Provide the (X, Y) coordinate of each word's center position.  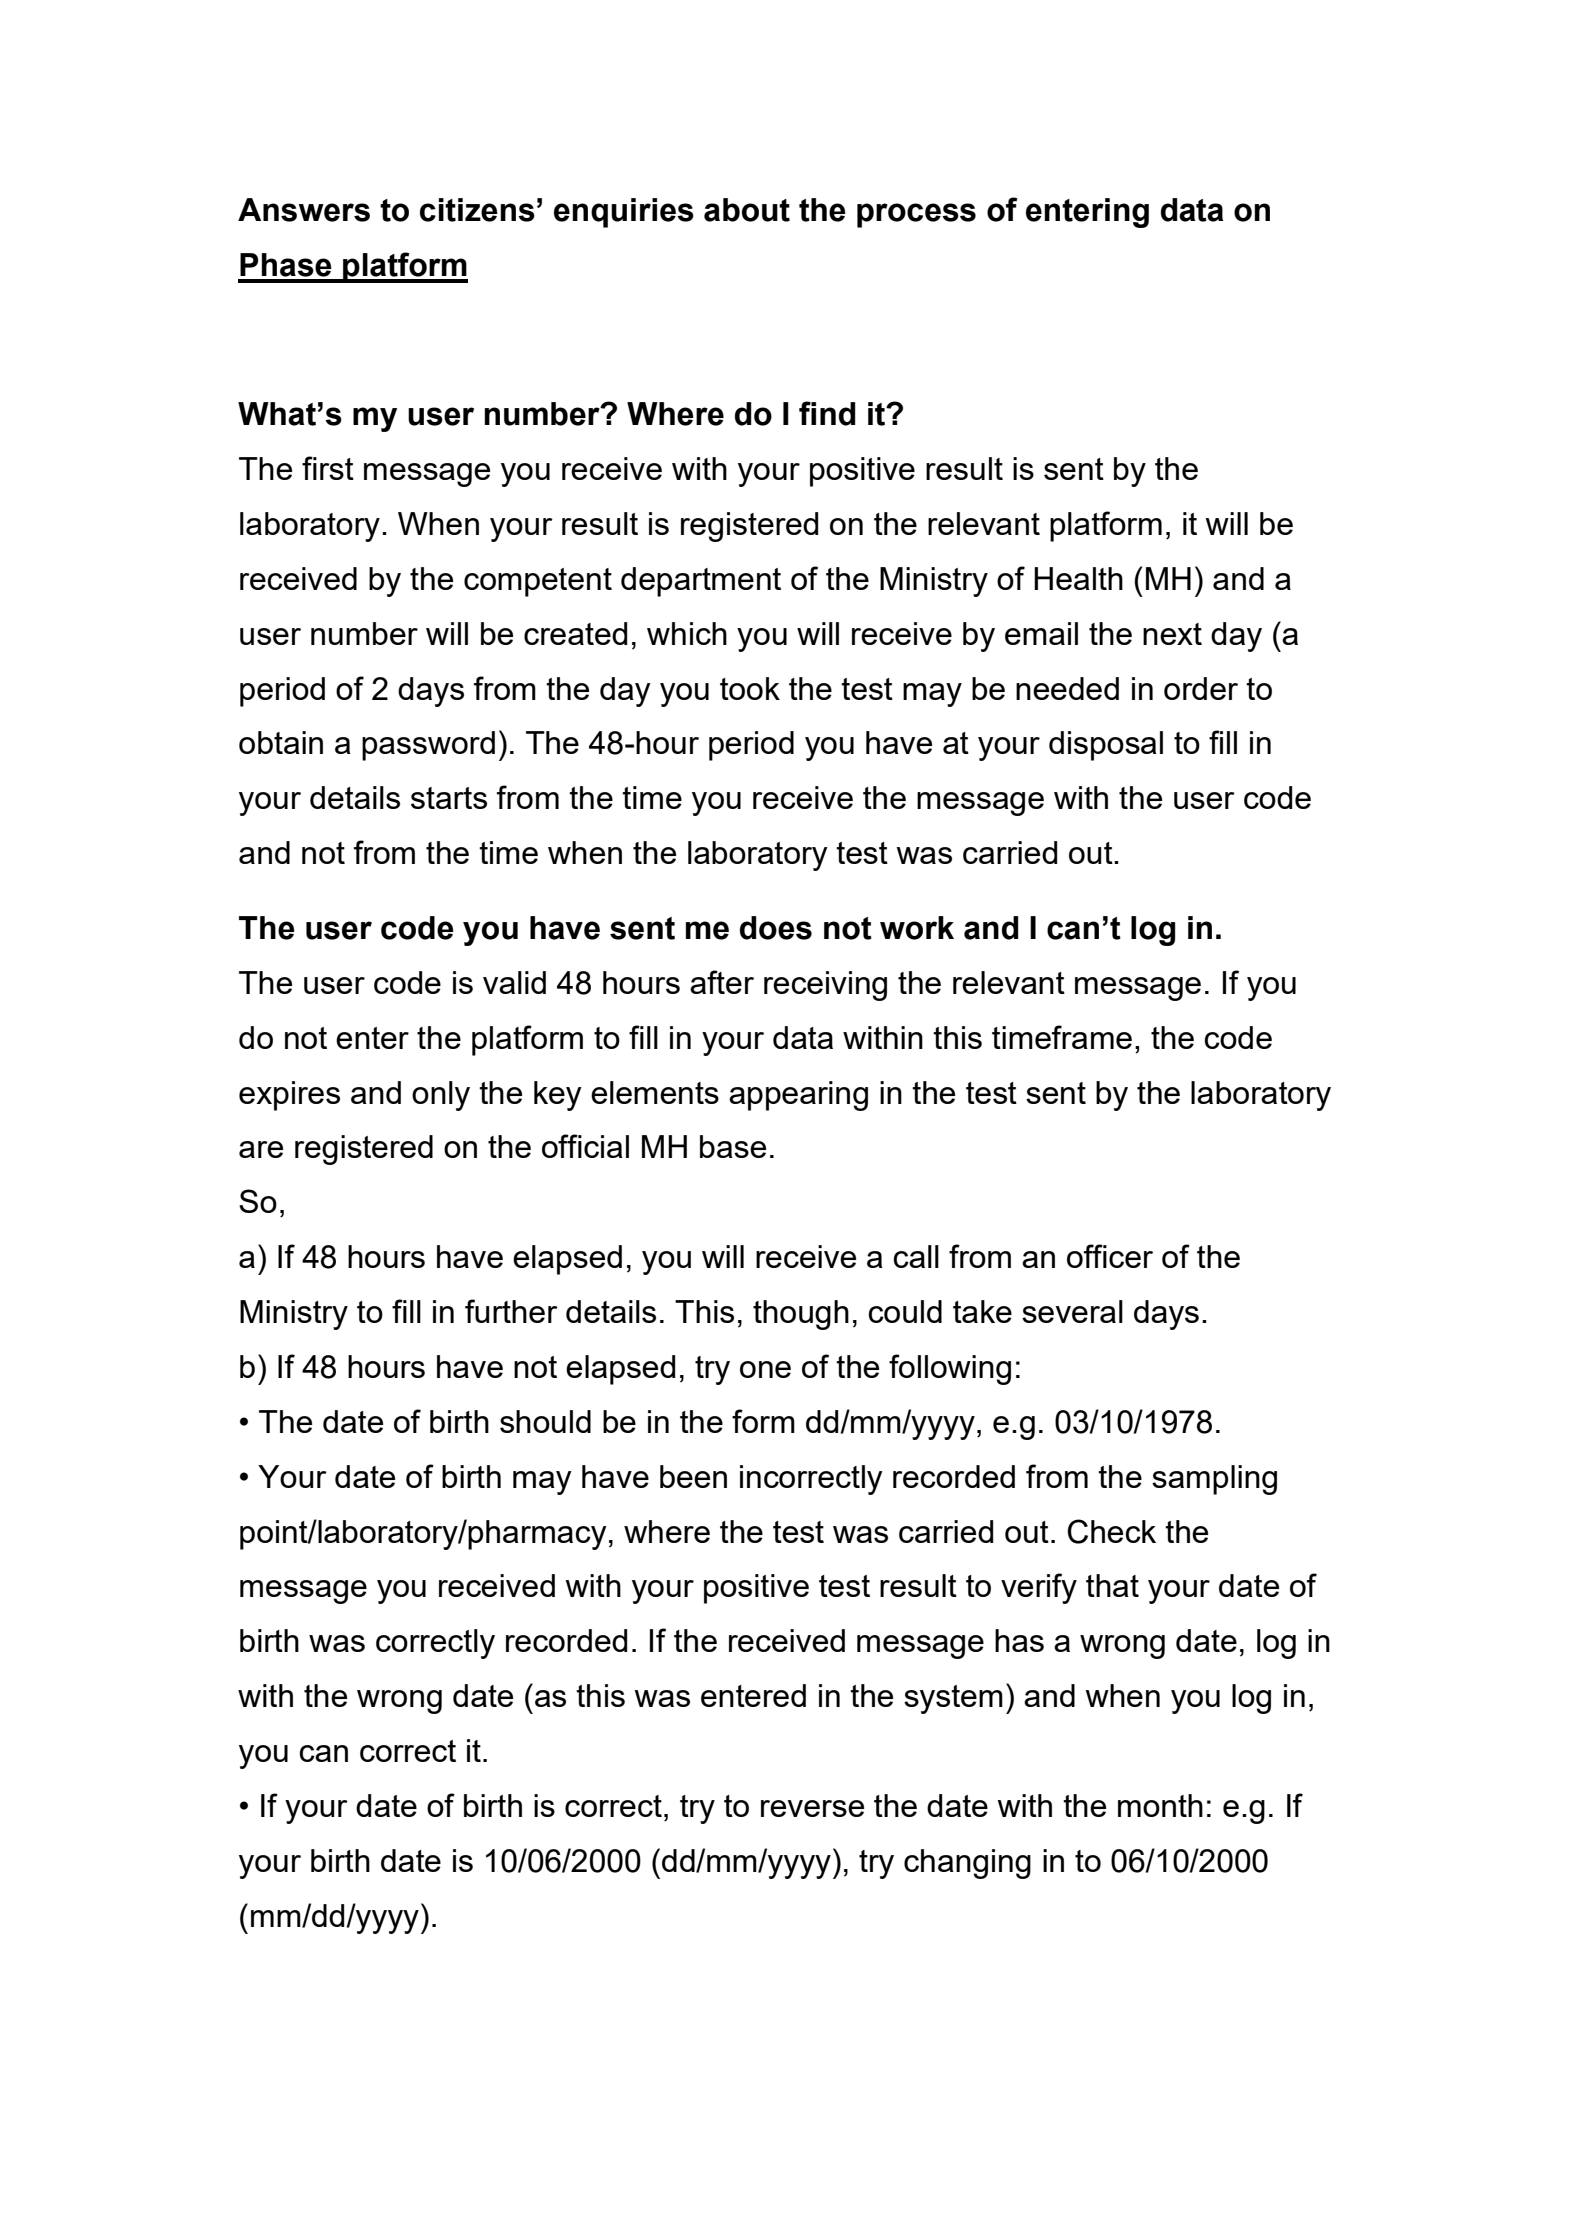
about (747, 210)
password (428, 746)
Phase (286, 265)
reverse (812, 1808)
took (750, 688)
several (1072, 1311)
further (511, 1311)
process (916, 215)
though (801, 1315)
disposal (1106, 746)
